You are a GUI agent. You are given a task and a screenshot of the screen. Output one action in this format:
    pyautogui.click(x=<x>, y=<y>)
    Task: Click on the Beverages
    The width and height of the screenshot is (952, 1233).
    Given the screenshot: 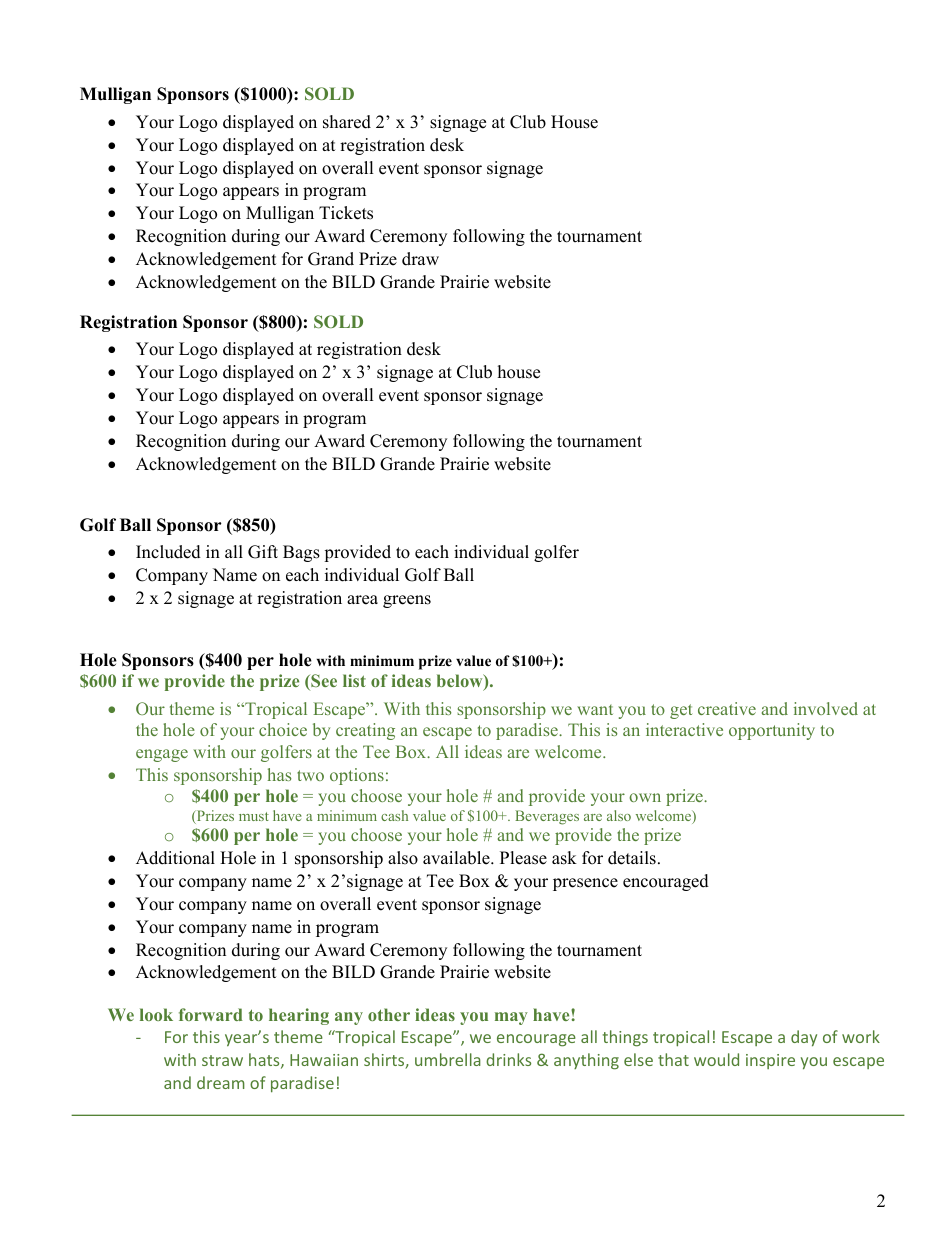 What is the action you would take?
    pyautogui.click(x=547, y=817)
